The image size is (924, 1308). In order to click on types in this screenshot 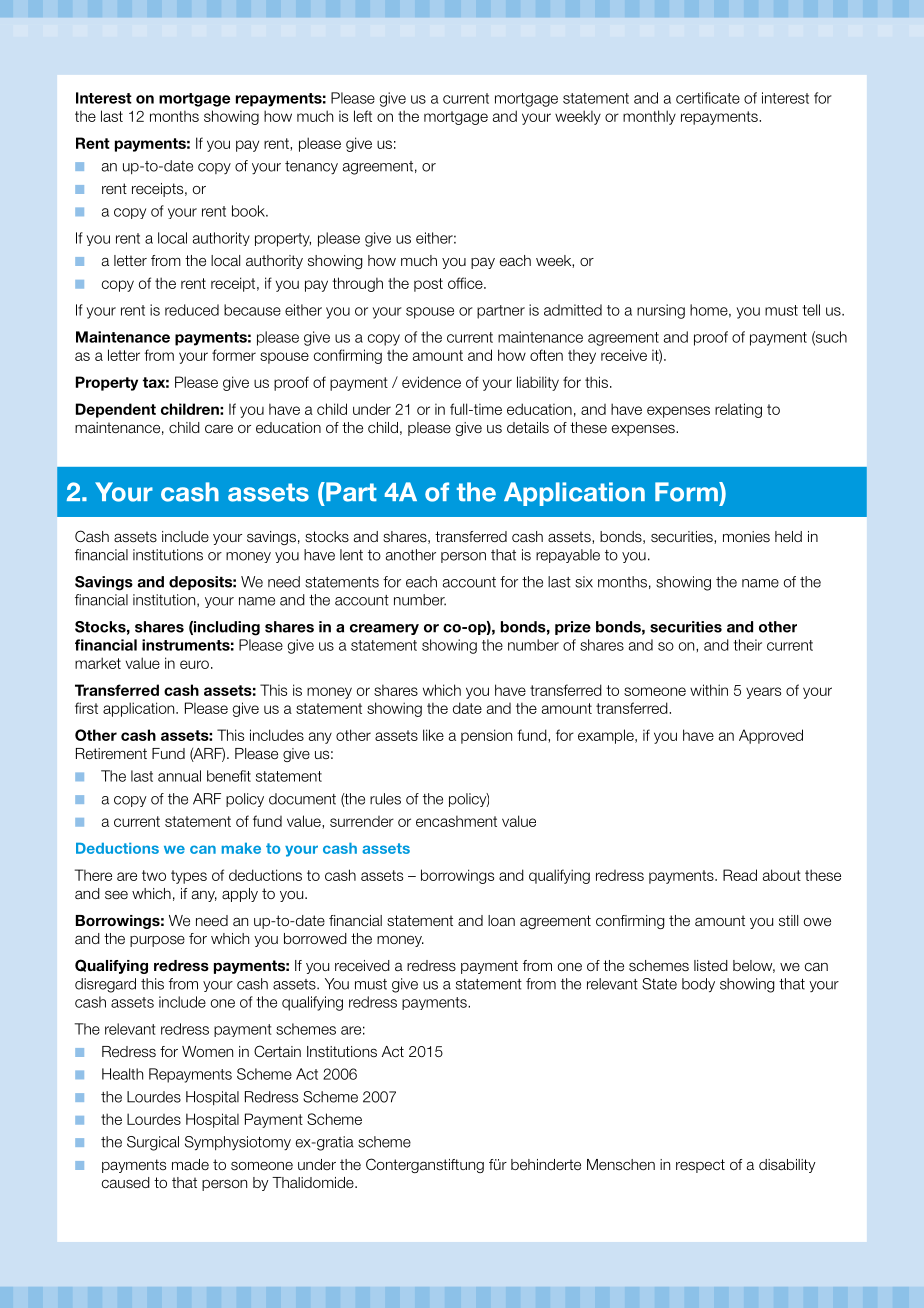, I will do `click(189, 877)`.
